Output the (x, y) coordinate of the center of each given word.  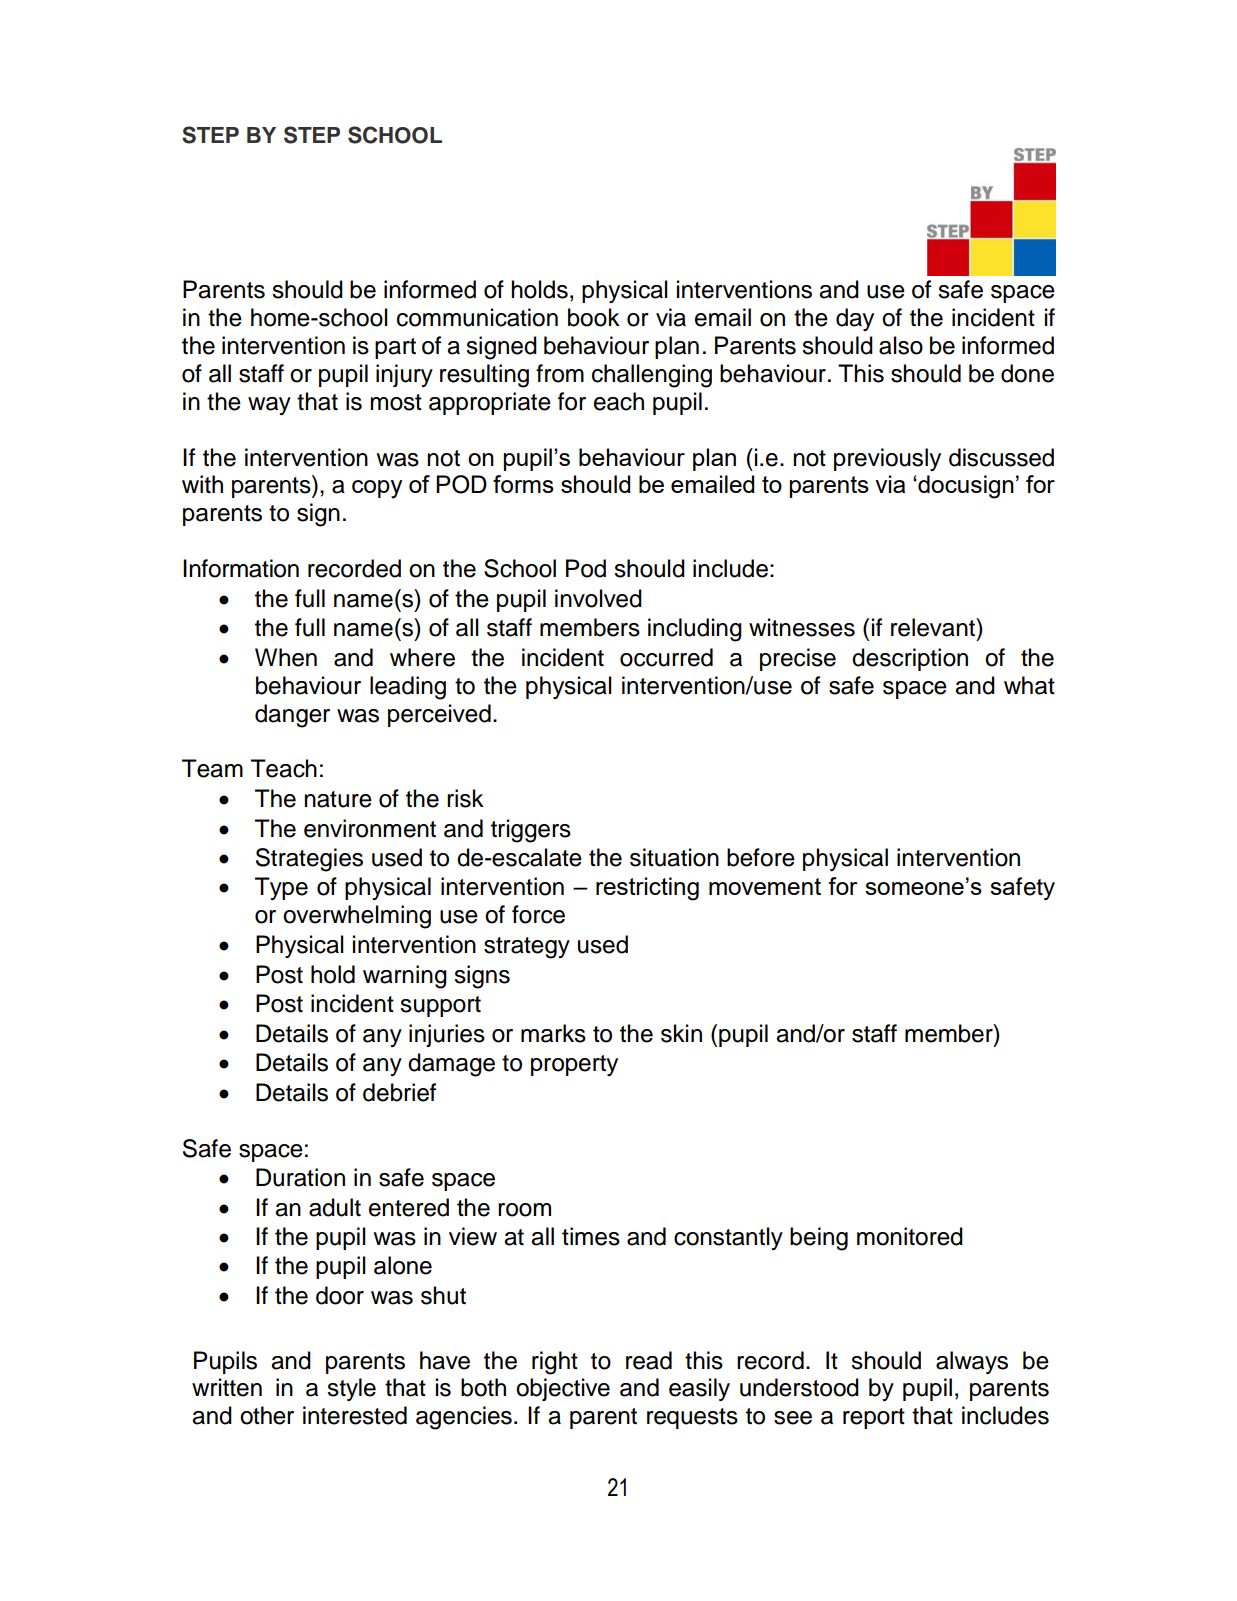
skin (681, 1033)
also (901, 345)
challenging (652, 376)
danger (292, 716)
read (649, 1360)
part (395, 348)
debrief (399, 1092)
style (351, 1389)
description (910, 659)
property (574, 1065)
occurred (666, 657)
